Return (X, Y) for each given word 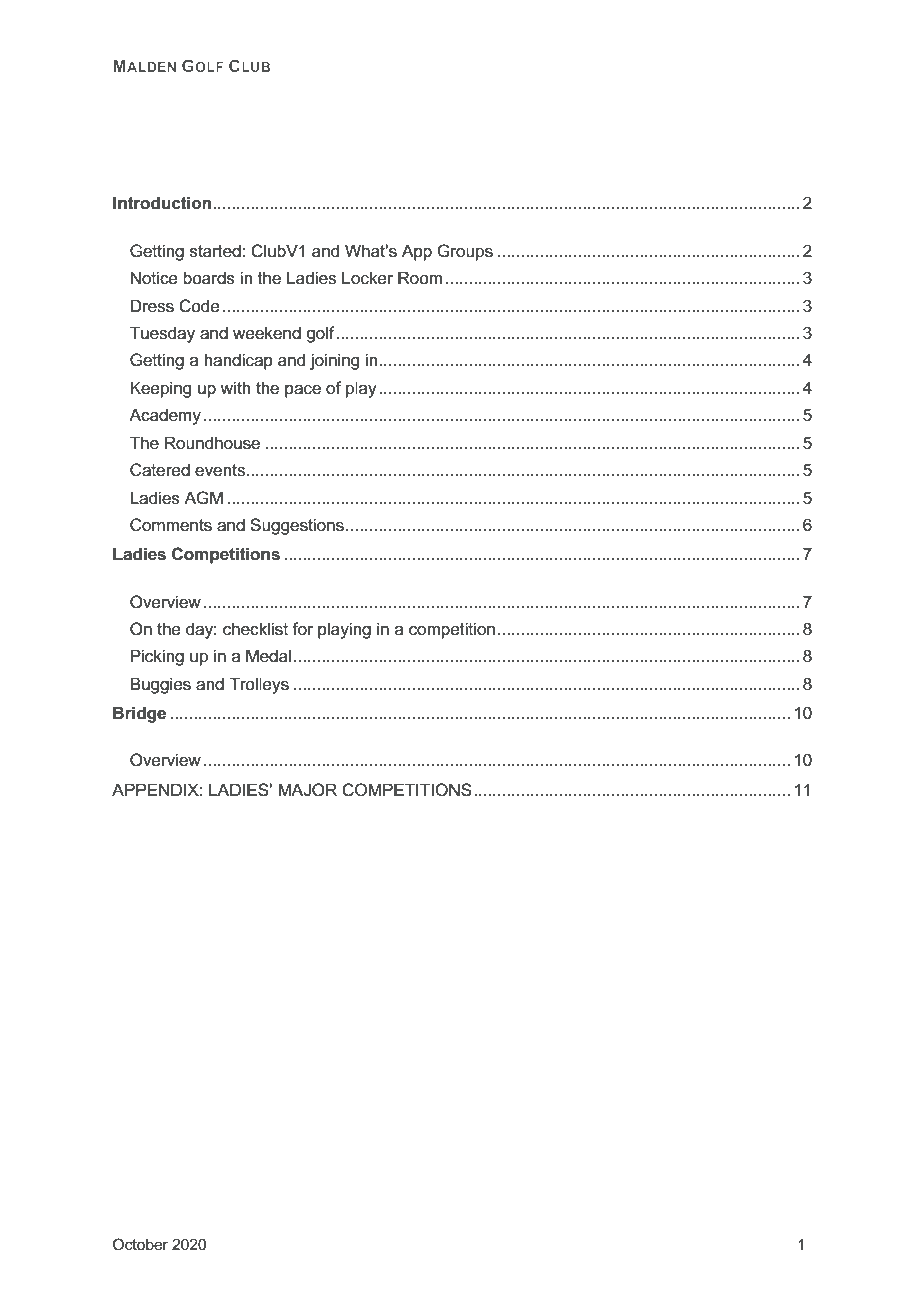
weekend (267, 333)
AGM (203, 497)
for (302, 628)
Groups (465, 252)
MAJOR (307, 790)
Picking (157, 657)
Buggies (160, 685)
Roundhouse (212, 443)
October (140, 1244)
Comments (171, 525)
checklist (255, 629)
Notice (154, 278)
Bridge (139, 714)
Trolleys (259, 685)
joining (334, 361)
